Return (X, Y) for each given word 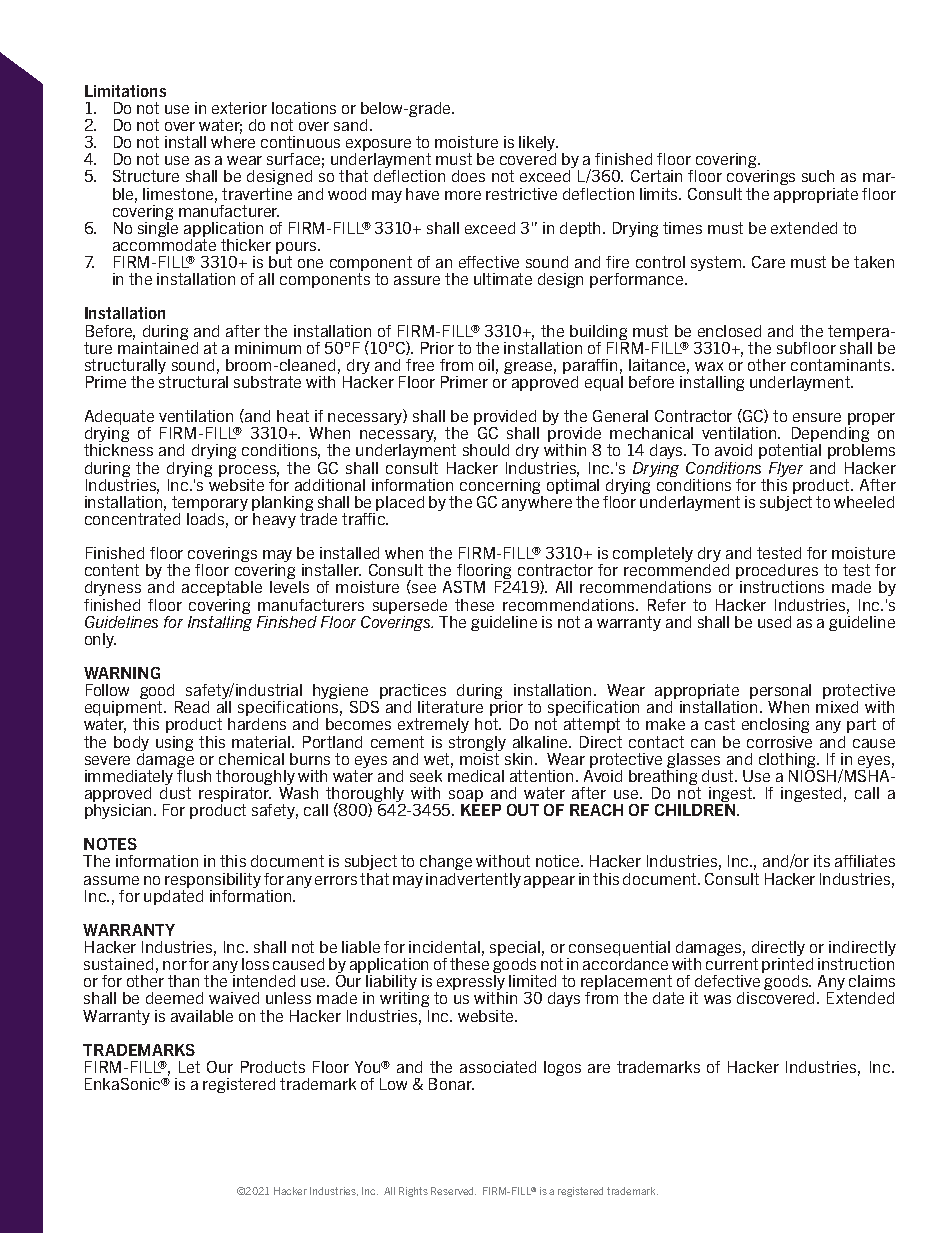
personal (780, 693)
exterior (239, 108)
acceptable (222, 588)
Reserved (453, 1191)
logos (562, 1068)
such (818, 176)
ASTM (464, 587)
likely (538, 145)
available (202, 1016)
